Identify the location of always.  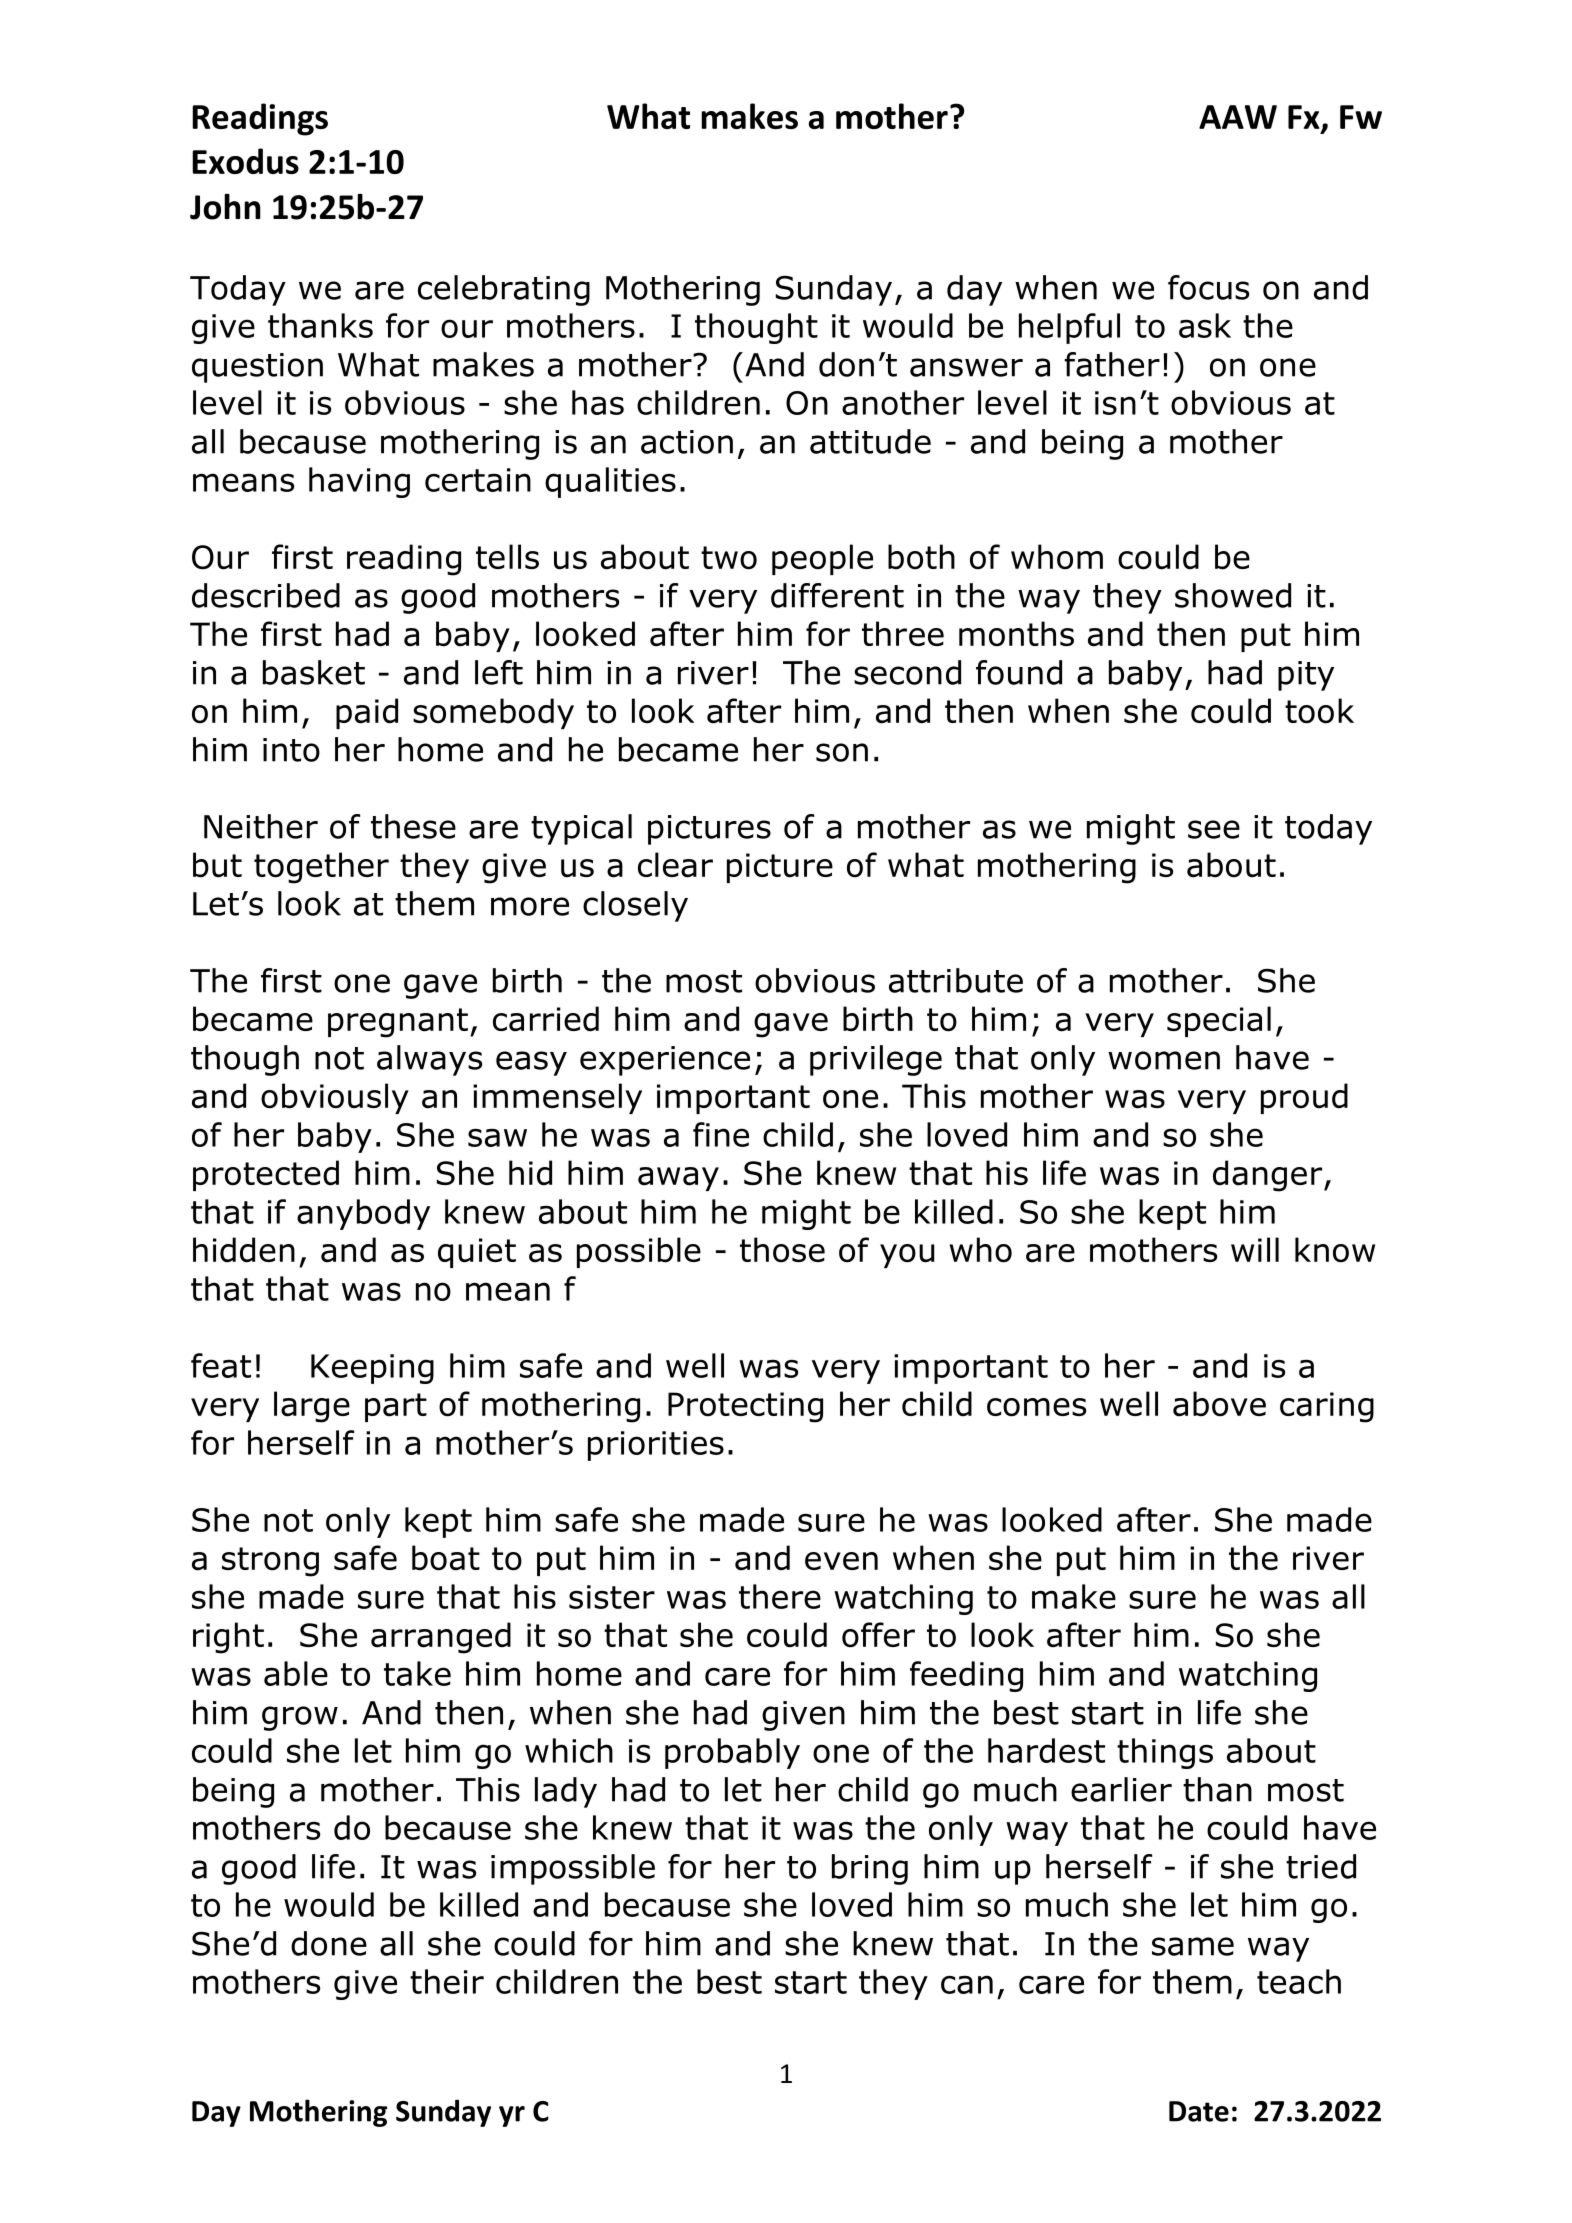
(429, 1060).
